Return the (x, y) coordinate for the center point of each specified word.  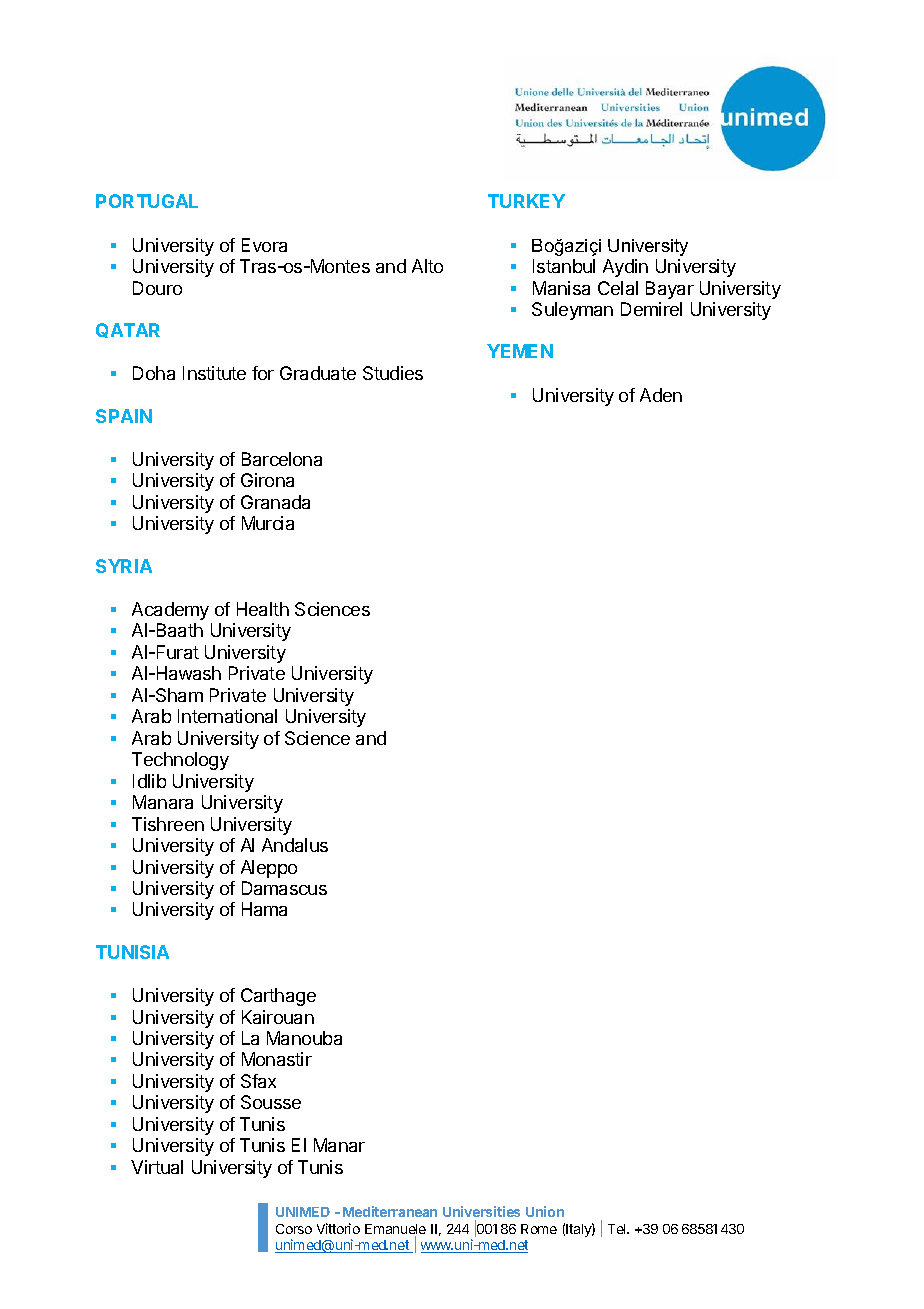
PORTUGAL (147, 201)
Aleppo (269, 869)
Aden (661, 395)
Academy (170, 611)
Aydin (625, 268)
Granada (275, 502)
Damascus (284, 888)
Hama (264, 909)
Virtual (157, 1167)
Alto (427, 266)
